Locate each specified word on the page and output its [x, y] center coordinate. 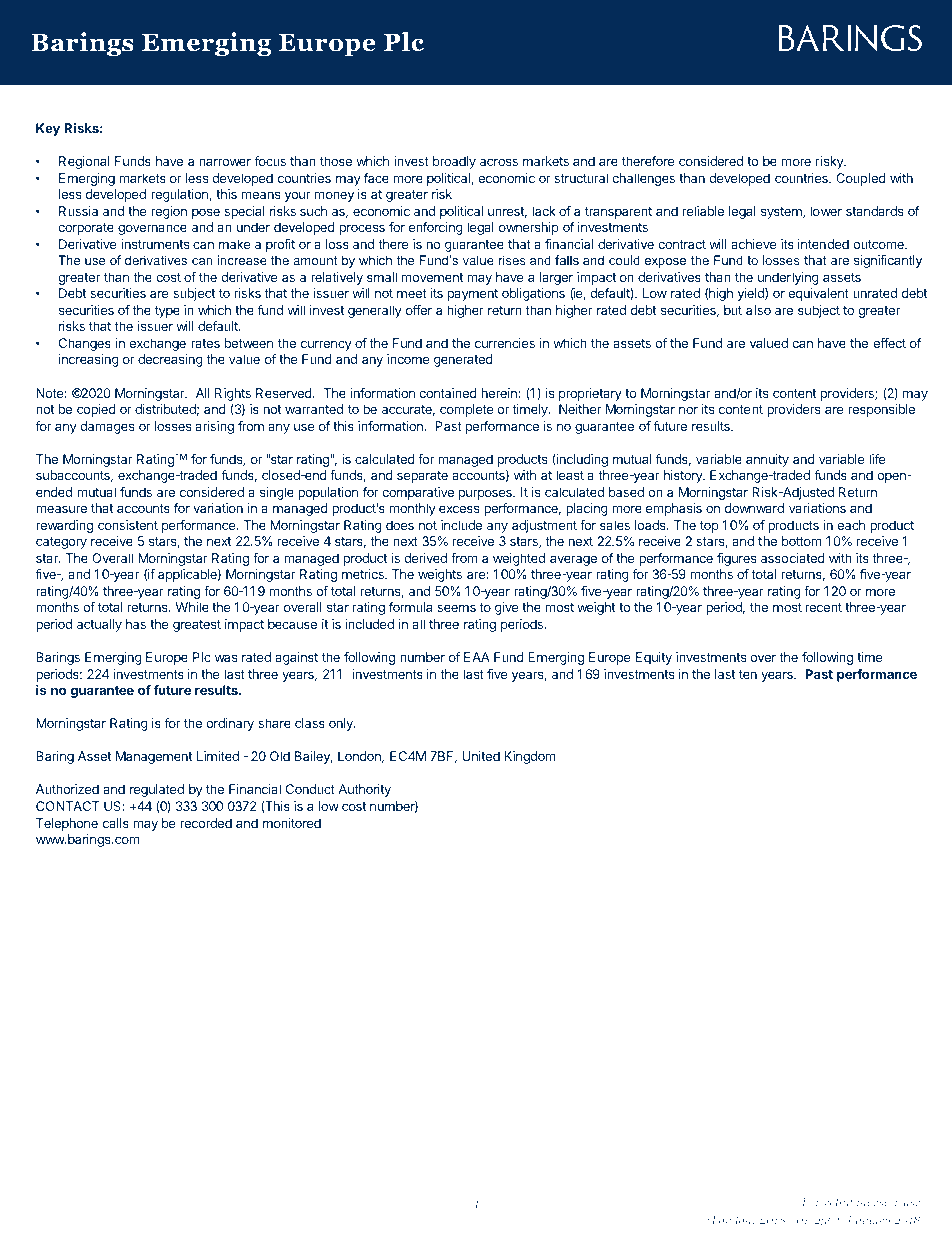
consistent [128, 525]
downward [754, 508]
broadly [454, 162]
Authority [364, 790]
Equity [654, 658]
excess [459, 509]
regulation [180, 195]
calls [116, 823]
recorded [206, 823]
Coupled [861, 179]
